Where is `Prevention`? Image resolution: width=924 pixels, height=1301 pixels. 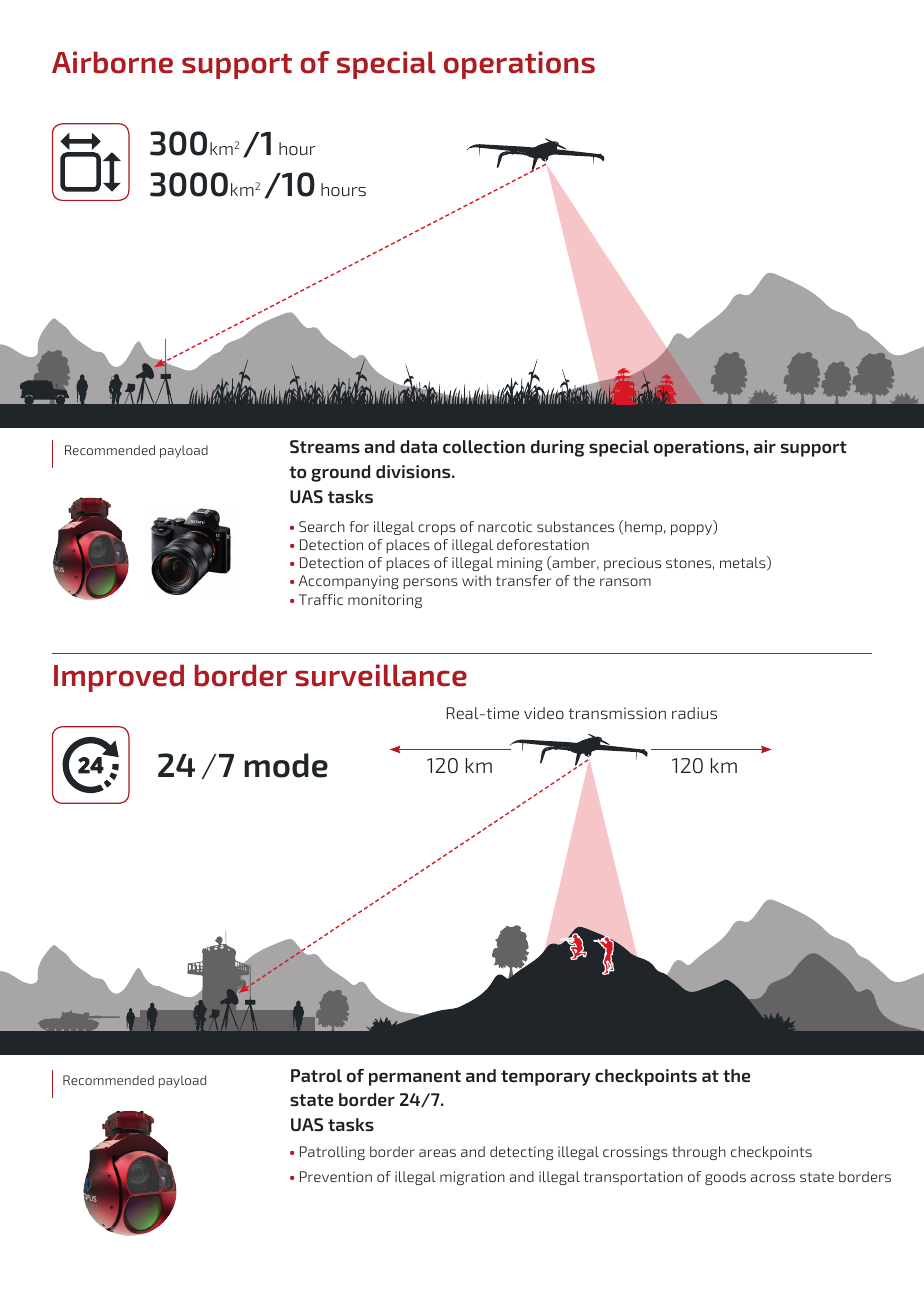
Prevention is located at coordinates (336, 1176).
